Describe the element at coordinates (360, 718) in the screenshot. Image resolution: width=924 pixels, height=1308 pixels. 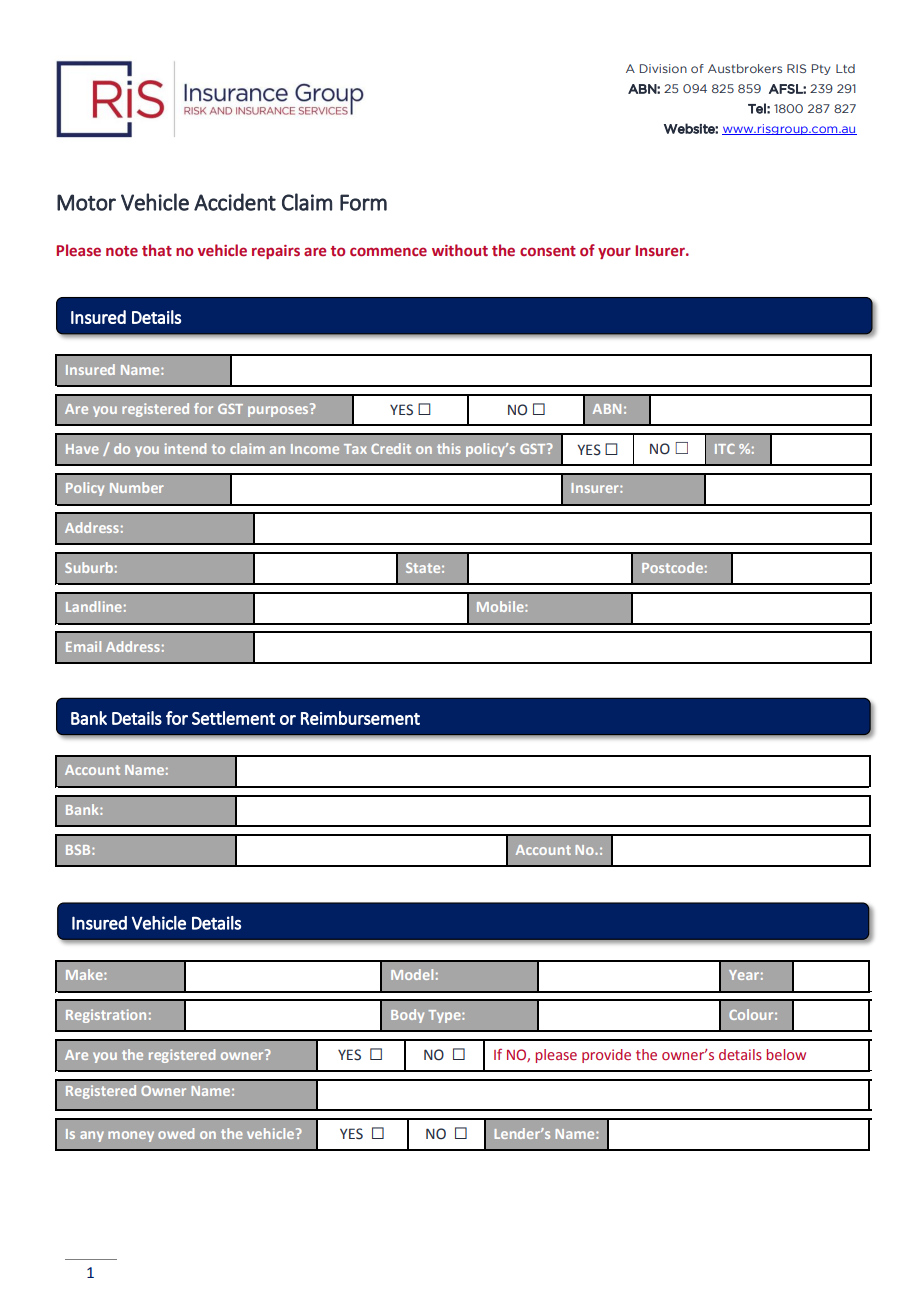
I see `Reimbursement` at that location.
